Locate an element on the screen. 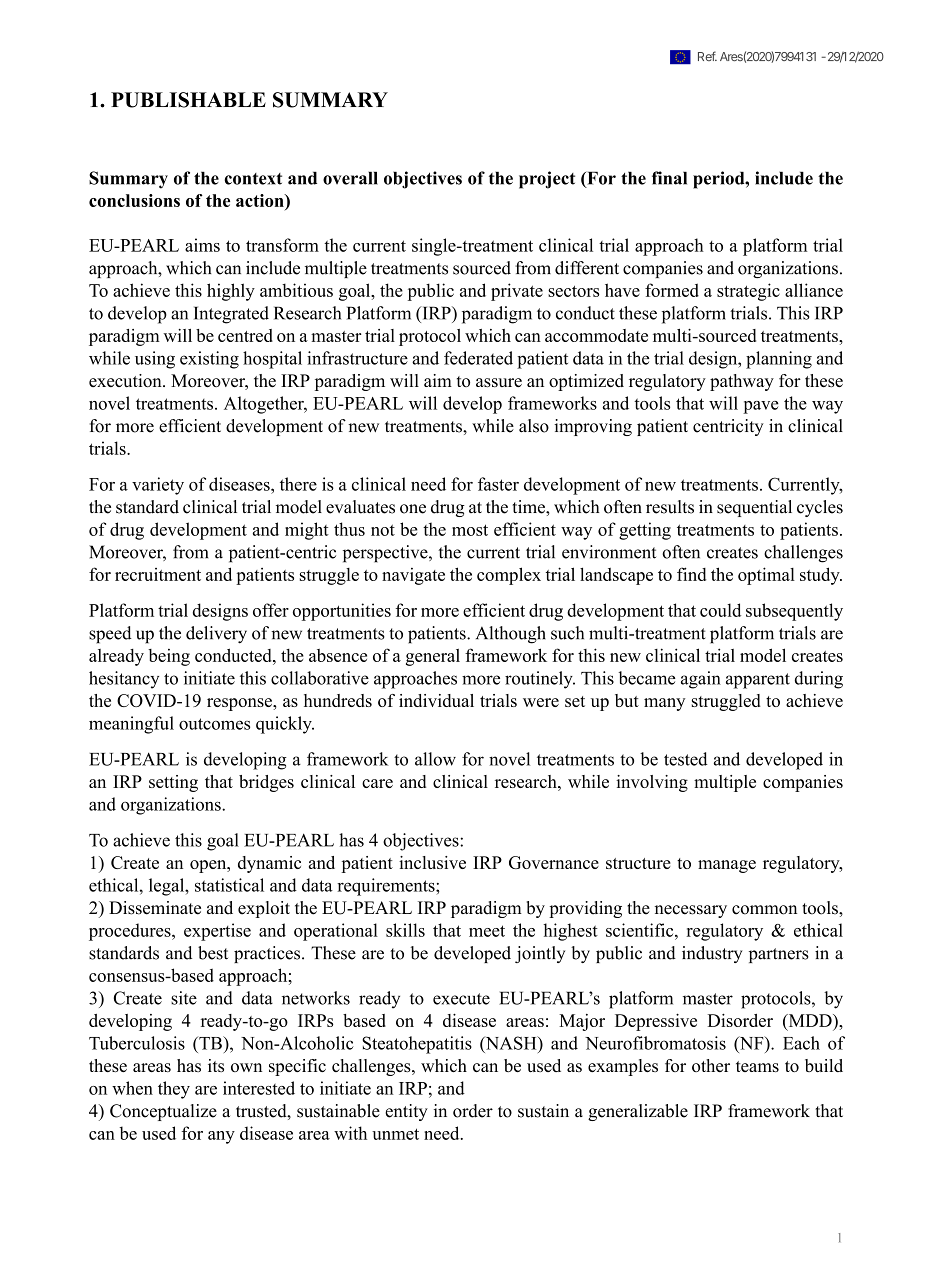 Image resolution: width=932 pixels, height=1288 pixels. entity is located at coordinates (406, 1112).
